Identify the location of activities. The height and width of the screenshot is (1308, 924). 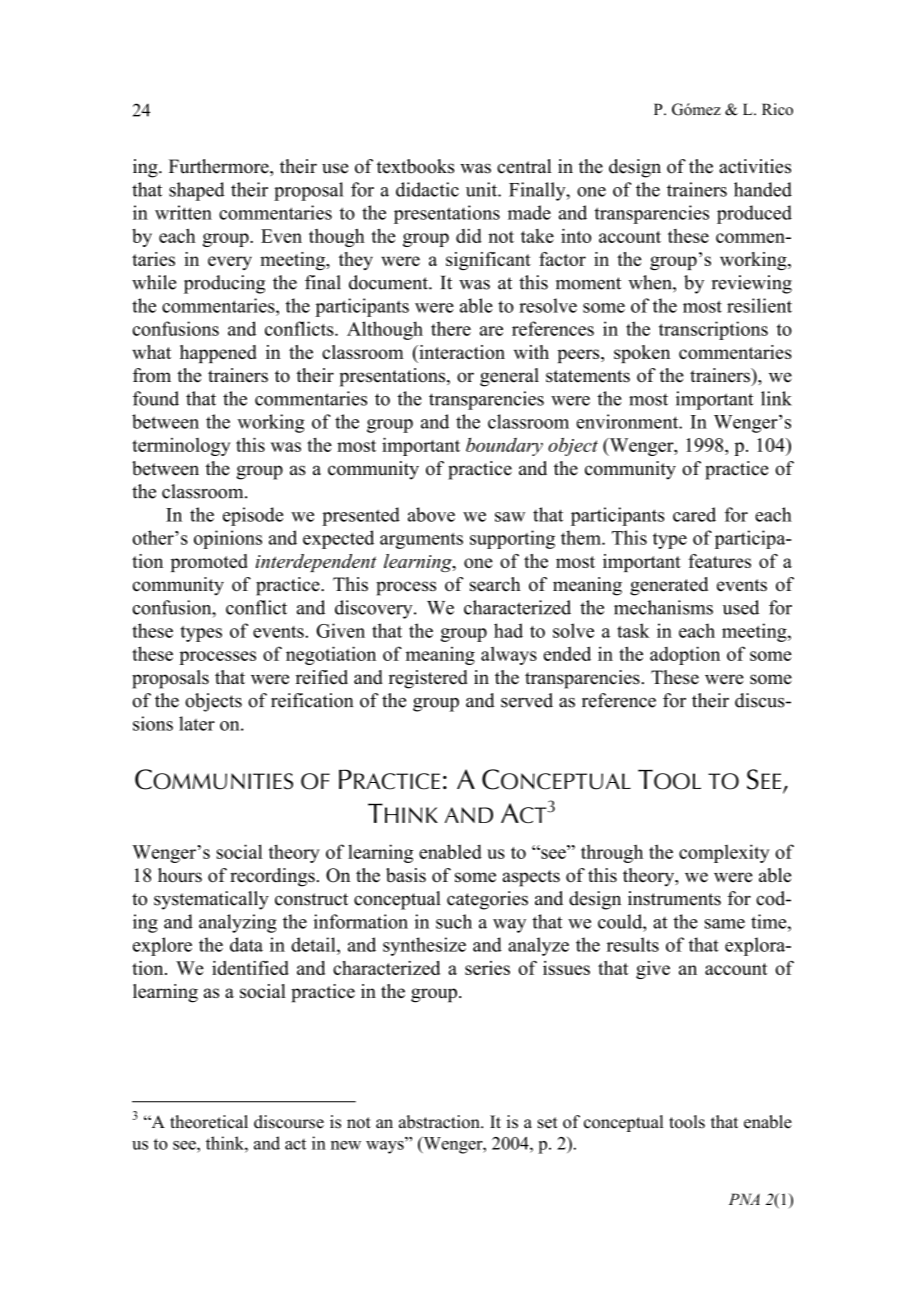
(755, 166).
